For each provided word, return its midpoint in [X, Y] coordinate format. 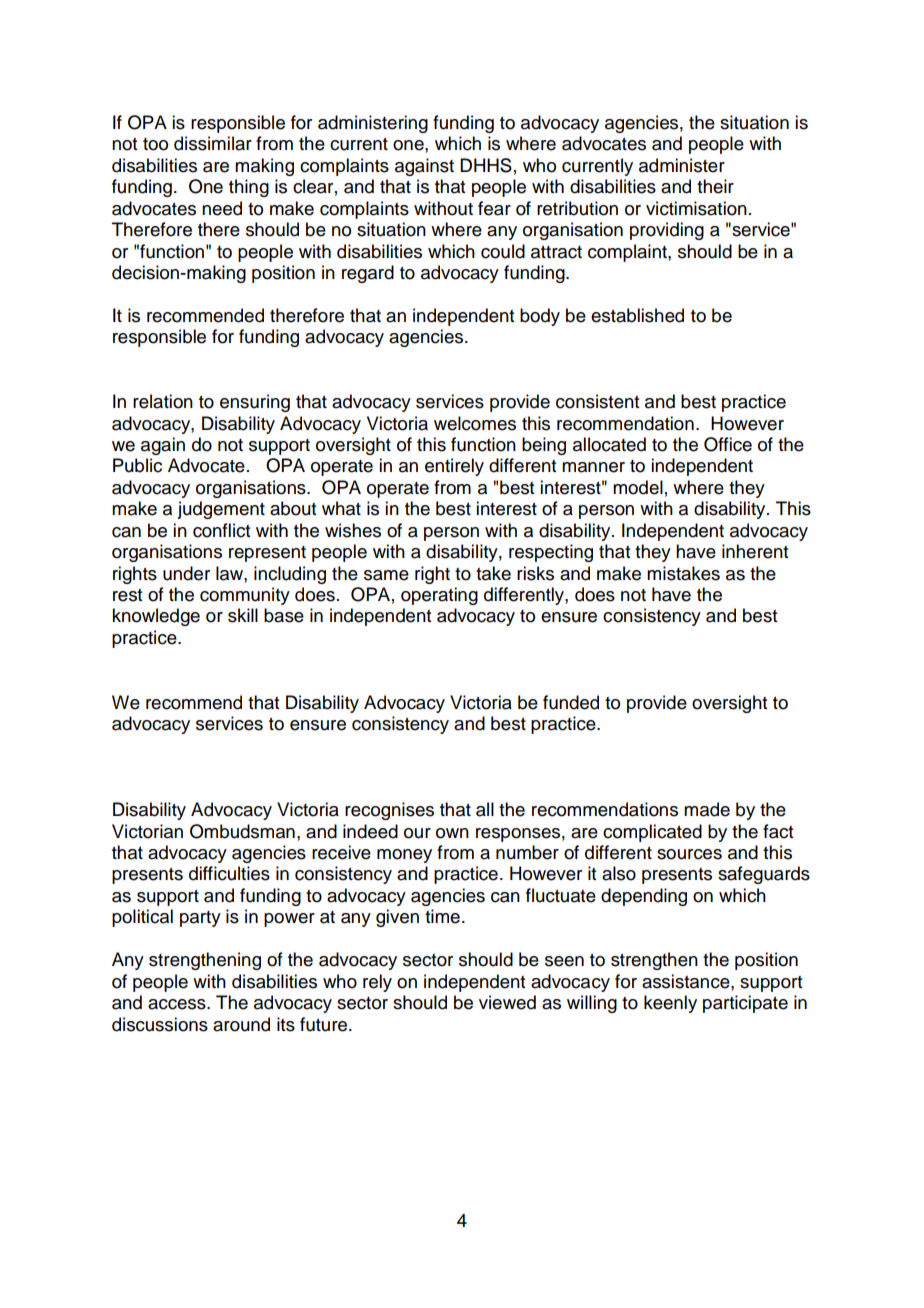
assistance [687, 981]
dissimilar [213, 143]
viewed [507, 1002]
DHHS [486, 165]
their [715, 186]
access [178, 1004]
